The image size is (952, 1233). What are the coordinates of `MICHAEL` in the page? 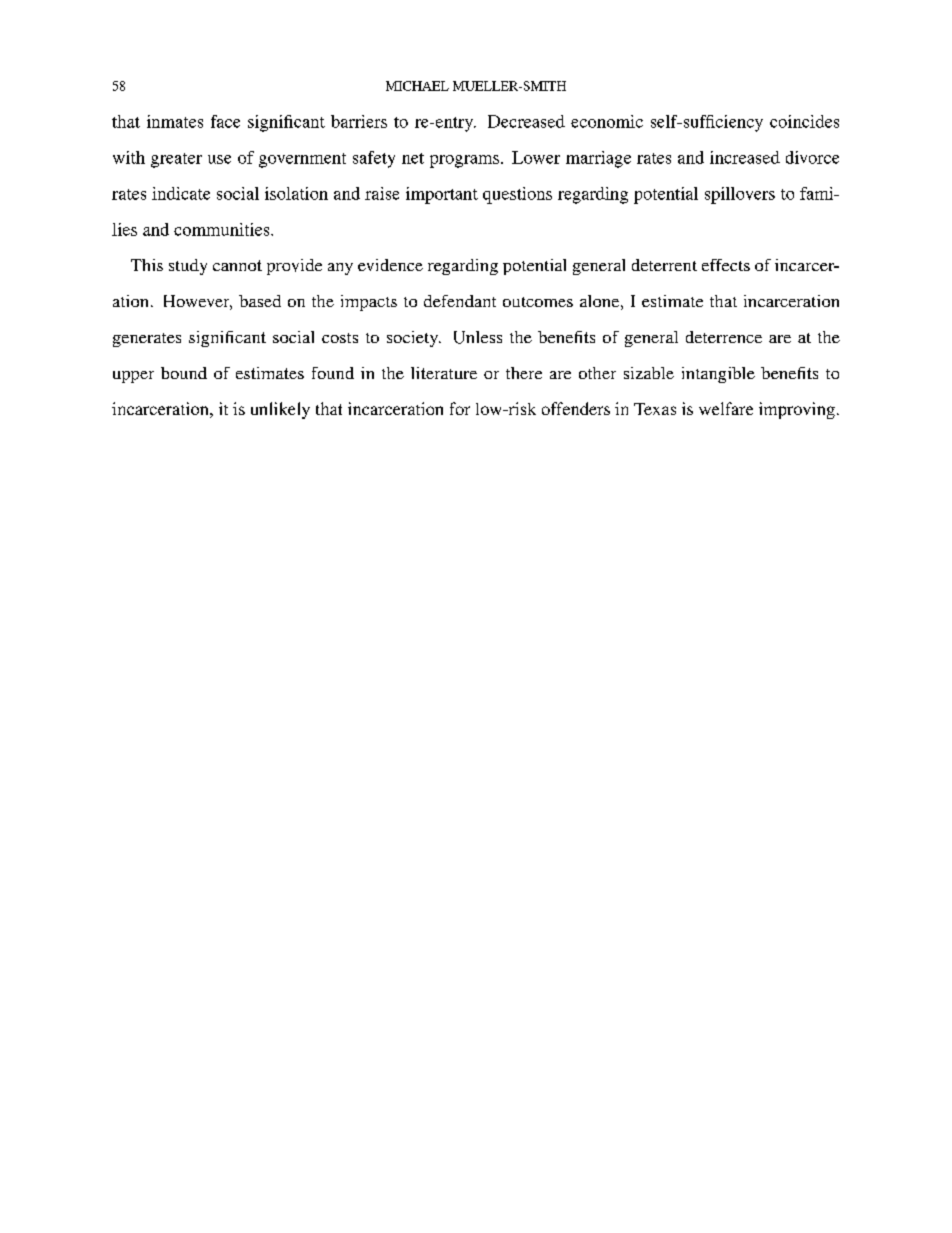 It's located at (417, 86).
